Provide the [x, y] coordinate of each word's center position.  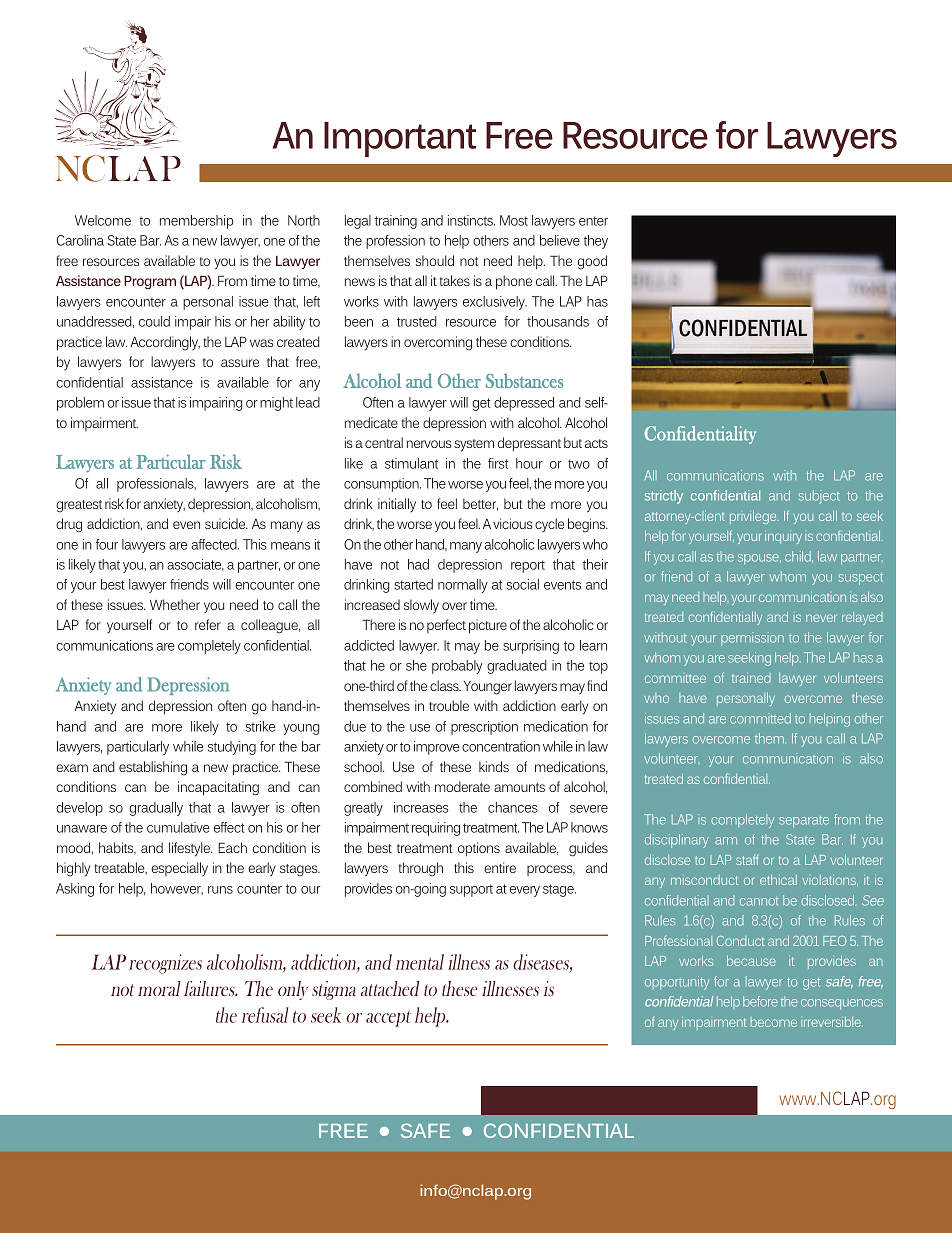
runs [220, 890]
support [471, 891]
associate [195, 565]
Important [400, 139]
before [760, 1001]
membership [197, 222]
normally [463, 586]
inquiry [783, 538]
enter [593, 221]
